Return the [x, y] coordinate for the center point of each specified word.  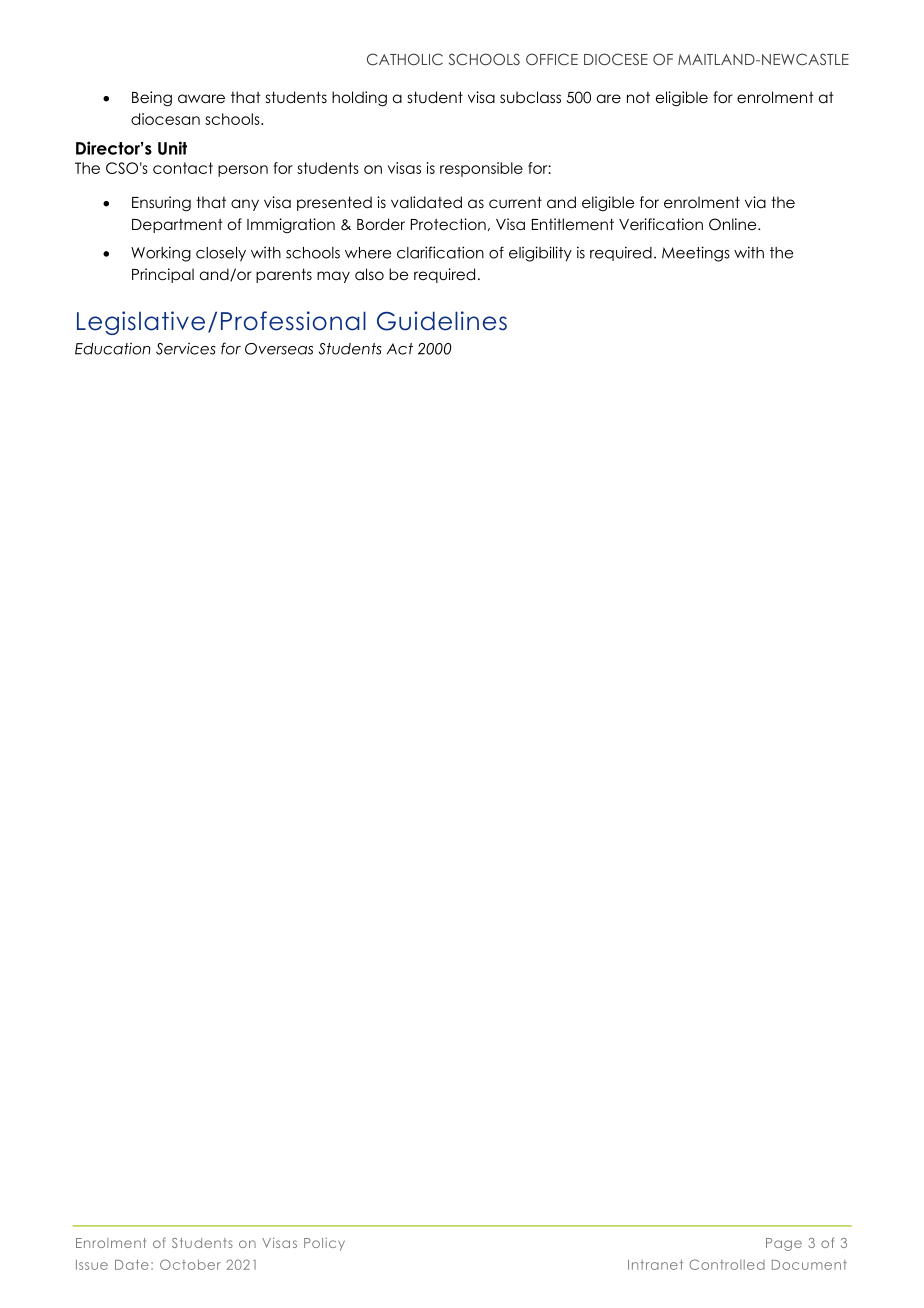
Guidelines [442, 321]
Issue [92, 1265]
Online [734, 224]
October [190, 1264]
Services [185, 349]
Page [784, 1244]
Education [113, 349]
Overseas [279, 349]
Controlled [727, 1264]
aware [201, 99]
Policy [324, 1244]
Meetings [696, 254]
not [638, 98]
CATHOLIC [405, 59]
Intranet [655, 1265]
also [369, 274]
